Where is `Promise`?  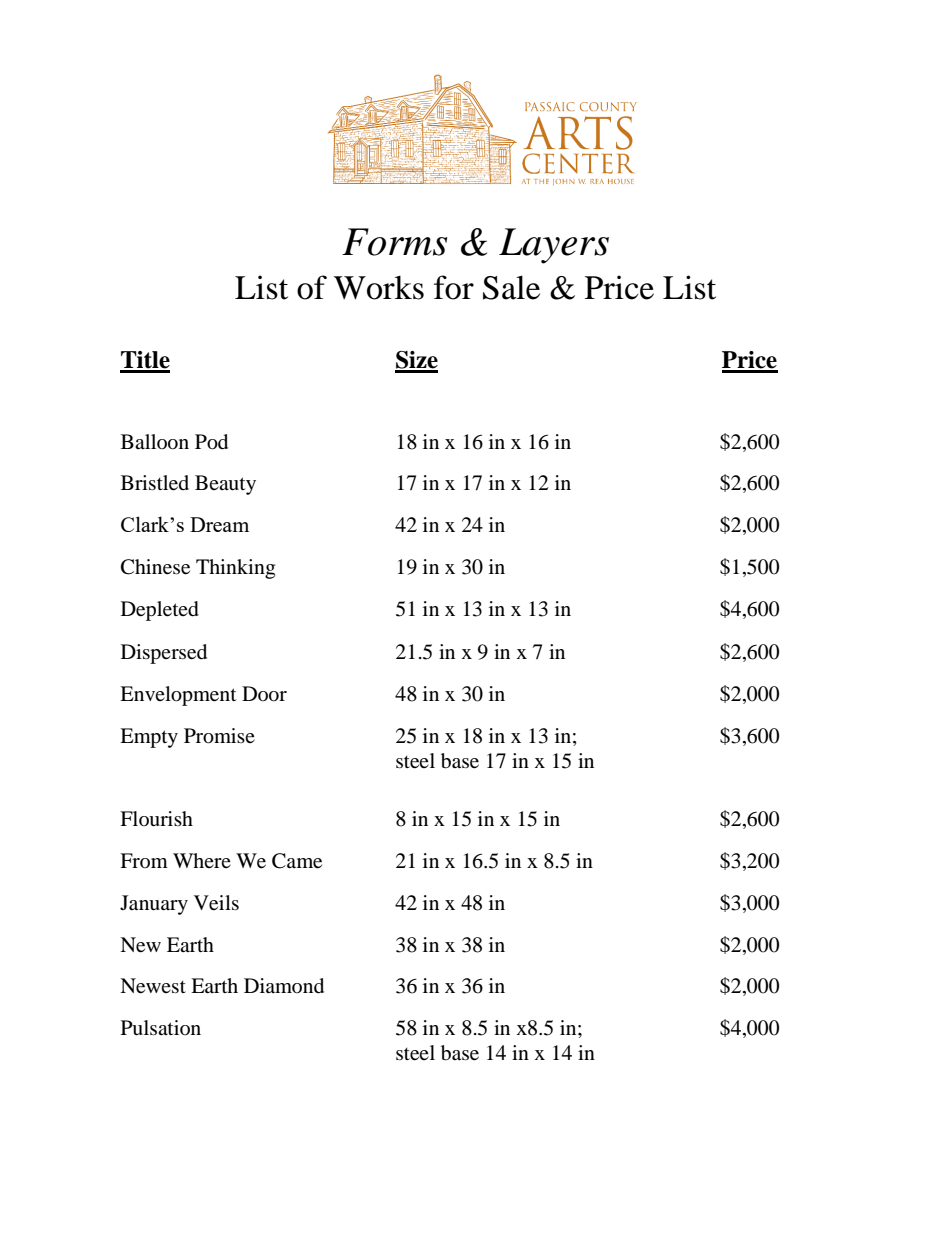
Promise is located at coordinates (219, 736).
